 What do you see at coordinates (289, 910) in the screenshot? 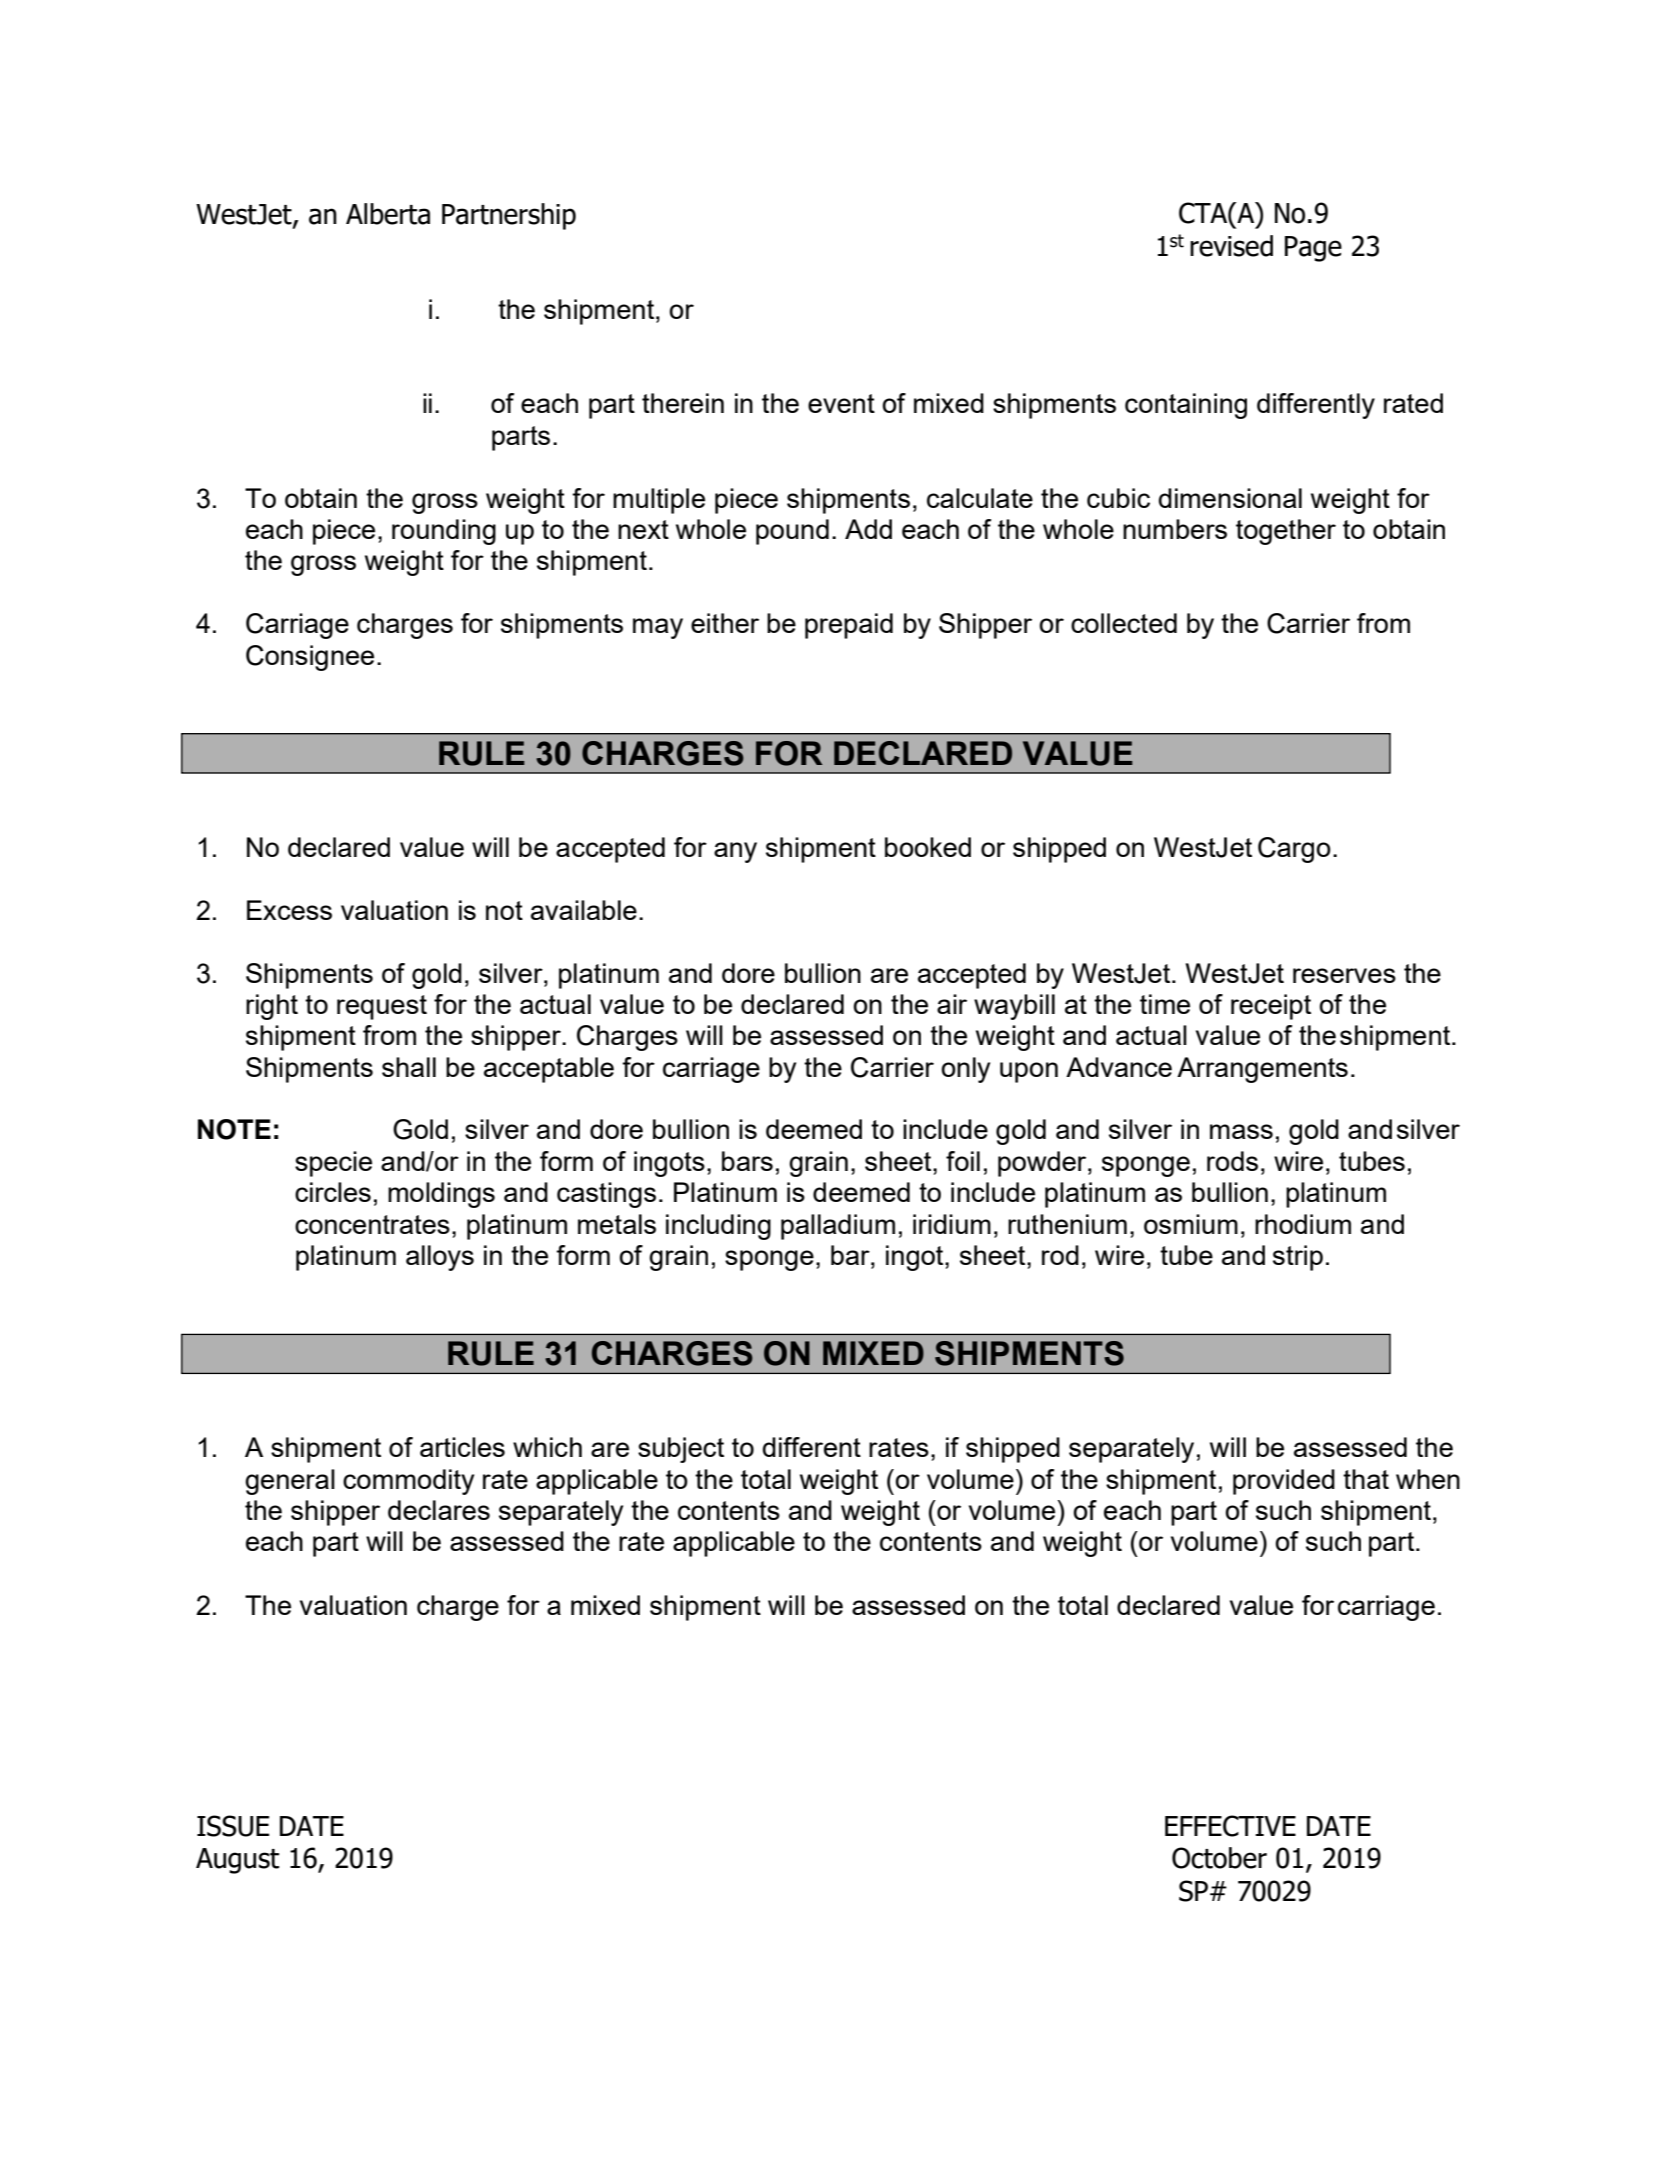
I see `Excess` at bounding box center [289, 910].
